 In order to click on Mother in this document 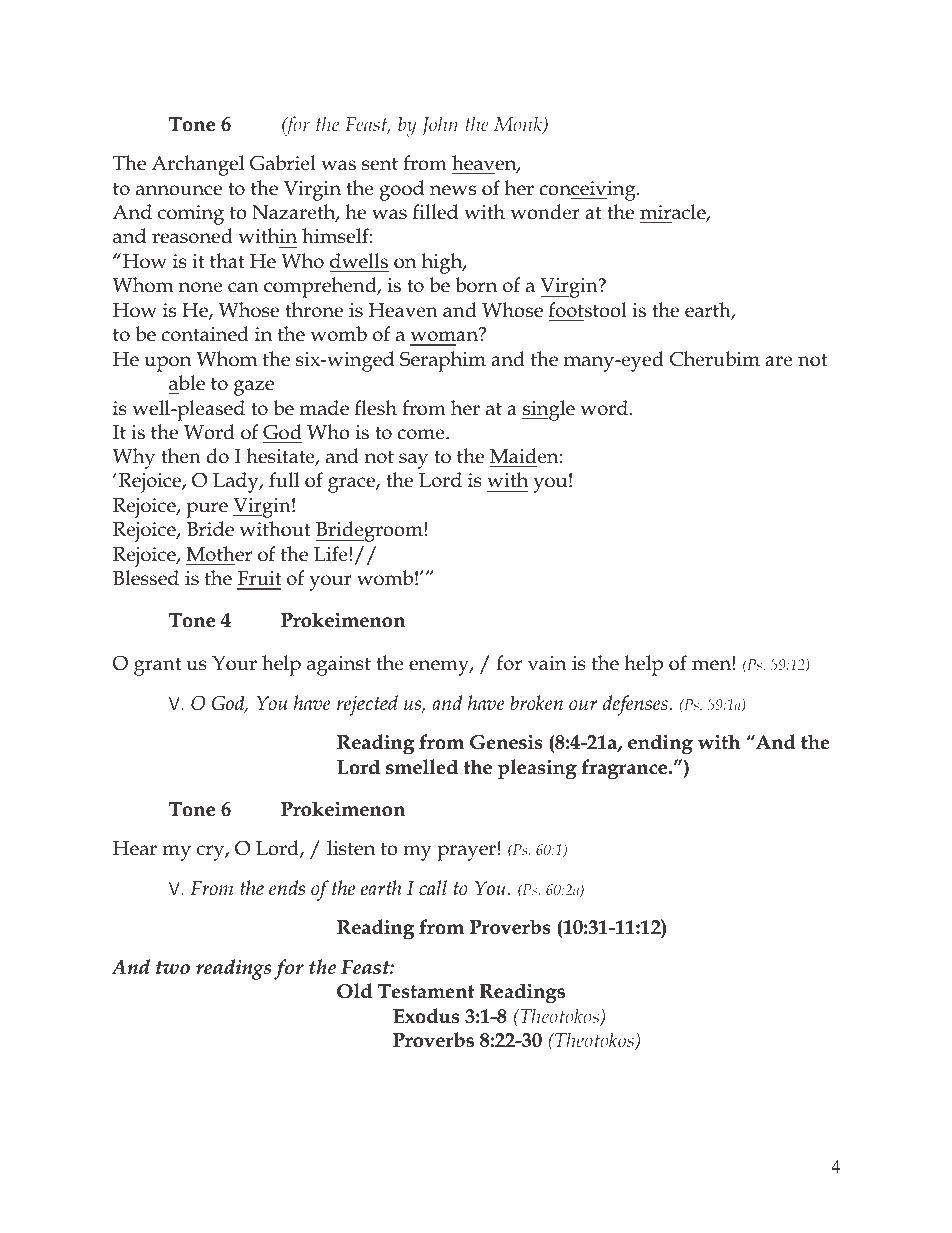, I will do `click(219, 554)`.
